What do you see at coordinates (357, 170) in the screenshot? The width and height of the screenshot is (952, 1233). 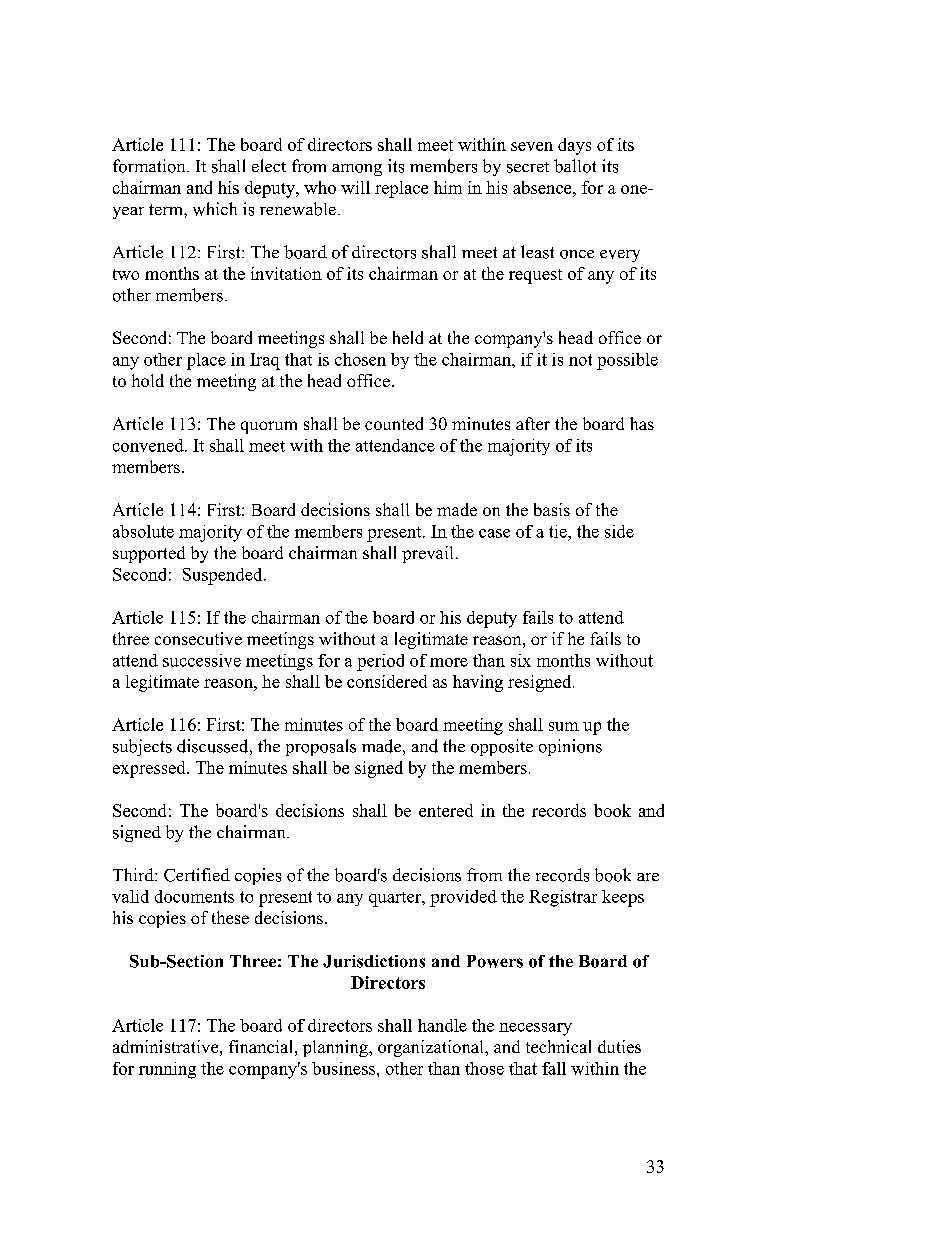 I see `among` at bounding box center [357, 170].
